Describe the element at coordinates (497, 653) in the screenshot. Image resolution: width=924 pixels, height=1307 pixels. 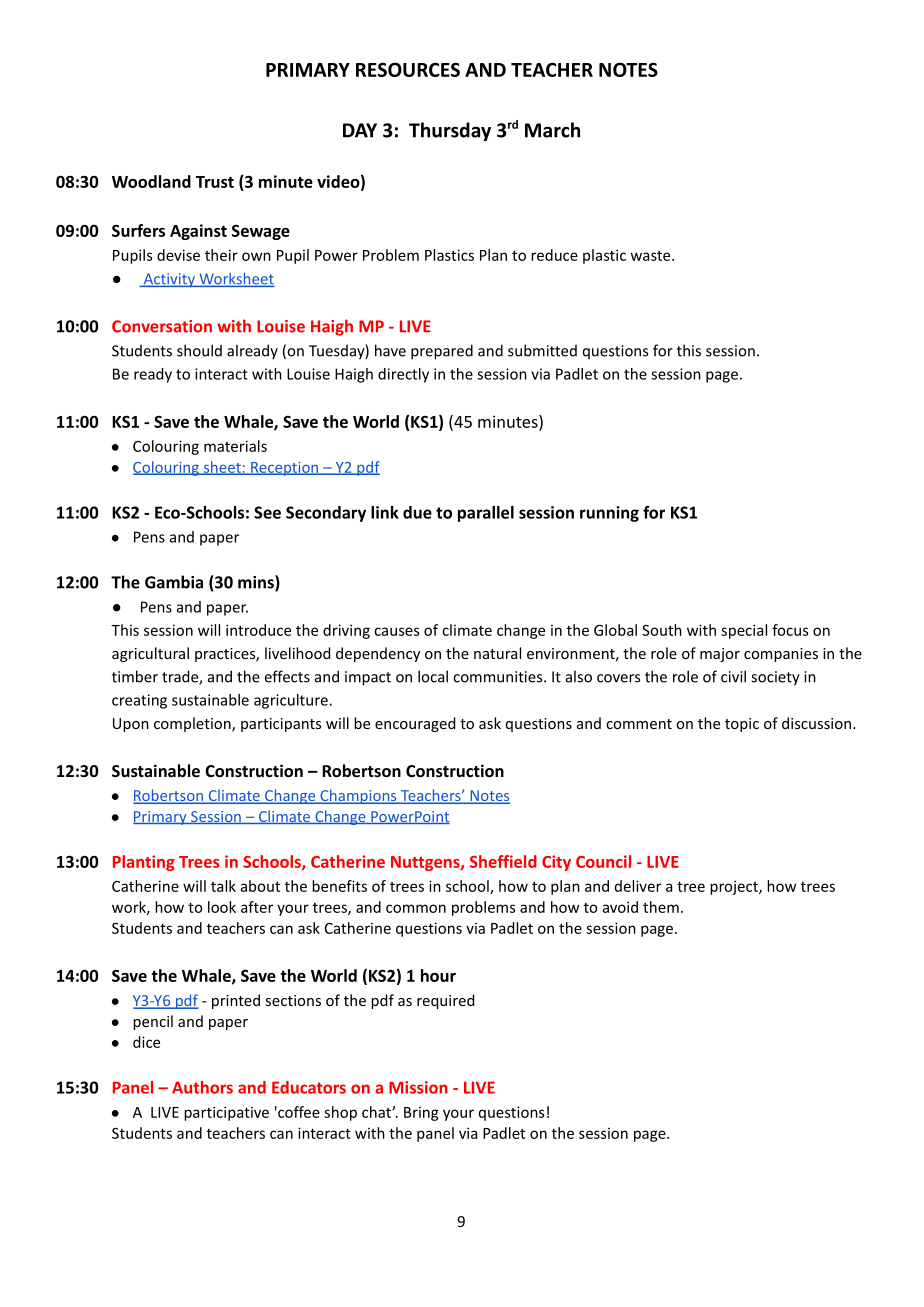
I see `natural` at that location.
